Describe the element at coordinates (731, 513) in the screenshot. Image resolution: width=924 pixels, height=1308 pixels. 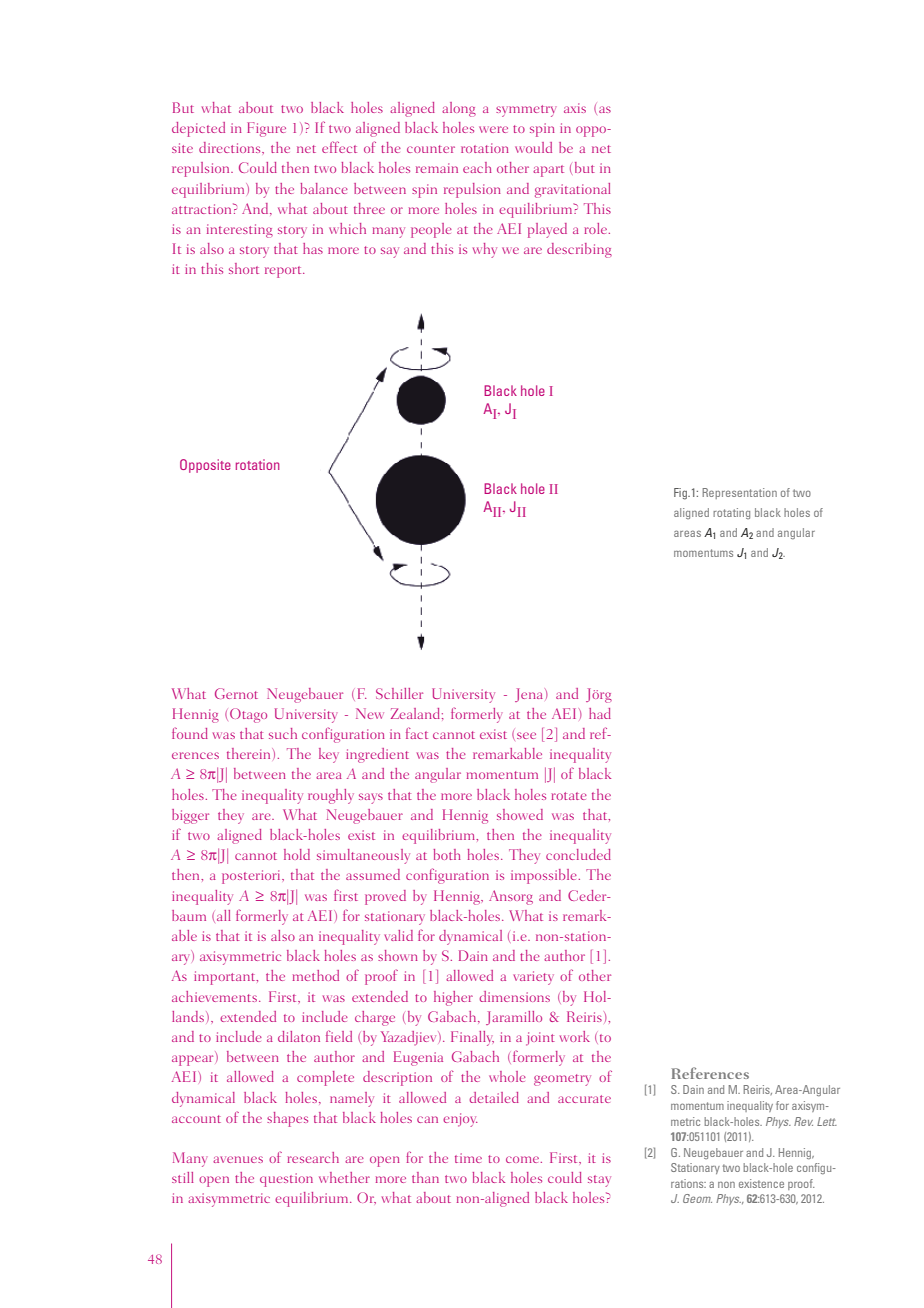
I see `rotating` at that location.
